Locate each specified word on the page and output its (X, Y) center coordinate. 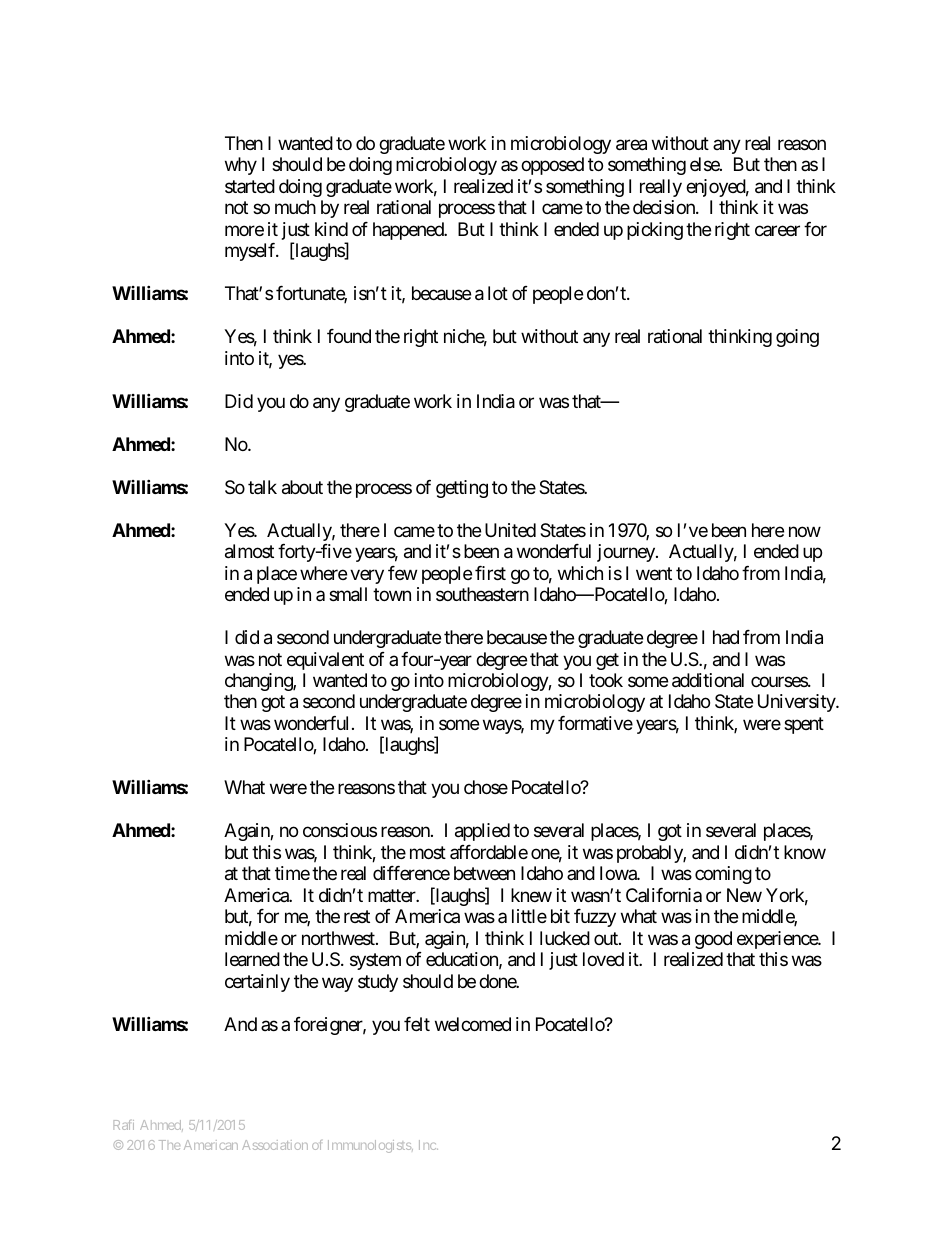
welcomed (473, 1024)
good (713, 940)
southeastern (482, 594)
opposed (552, 166)
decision (665, 207)
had (726, 637)
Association (275, 1145)
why (241, 166)
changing (259, 682)
